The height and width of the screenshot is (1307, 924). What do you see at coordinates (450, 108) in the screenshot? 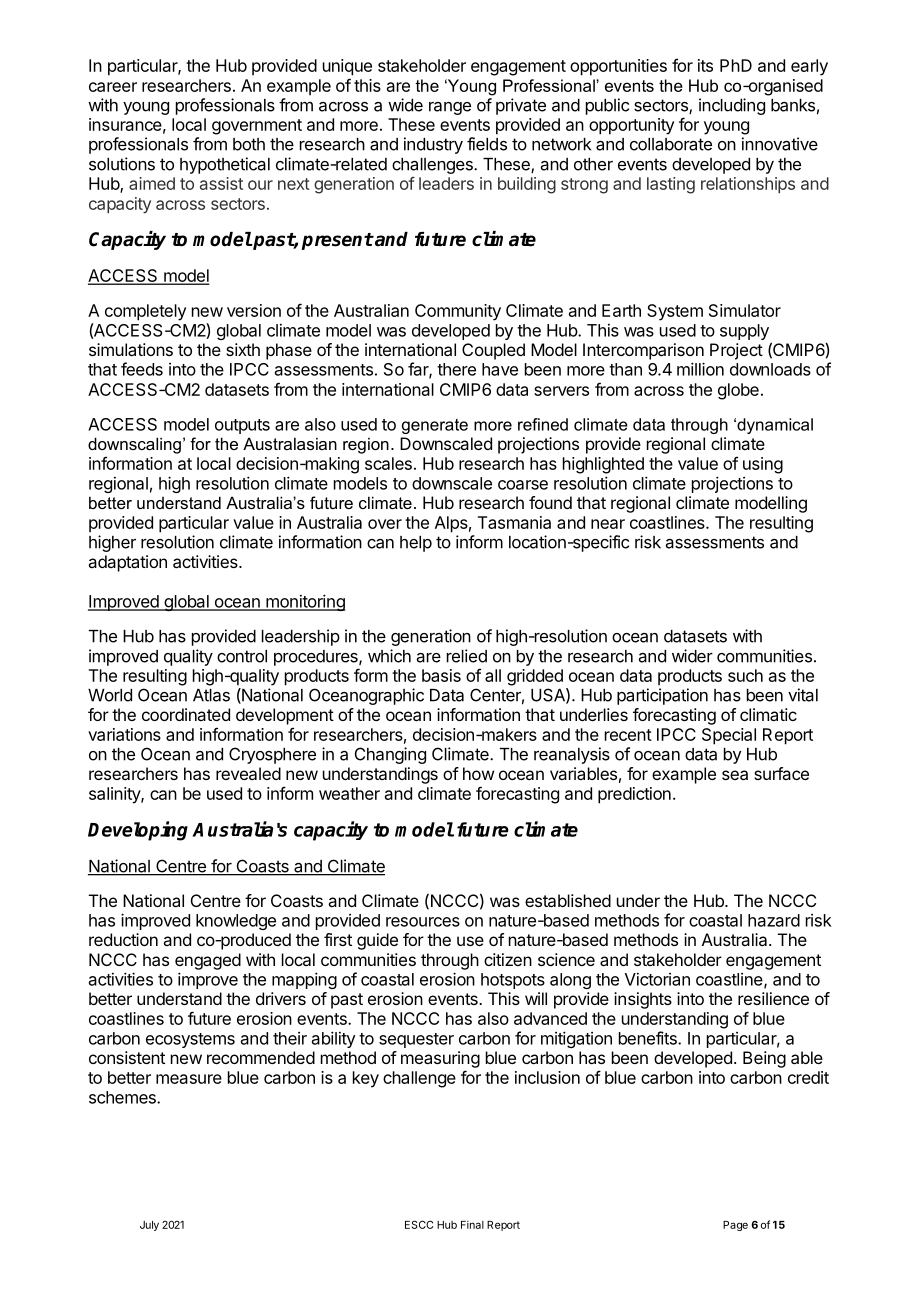
I see `range` at bounding box center [450, 108].
